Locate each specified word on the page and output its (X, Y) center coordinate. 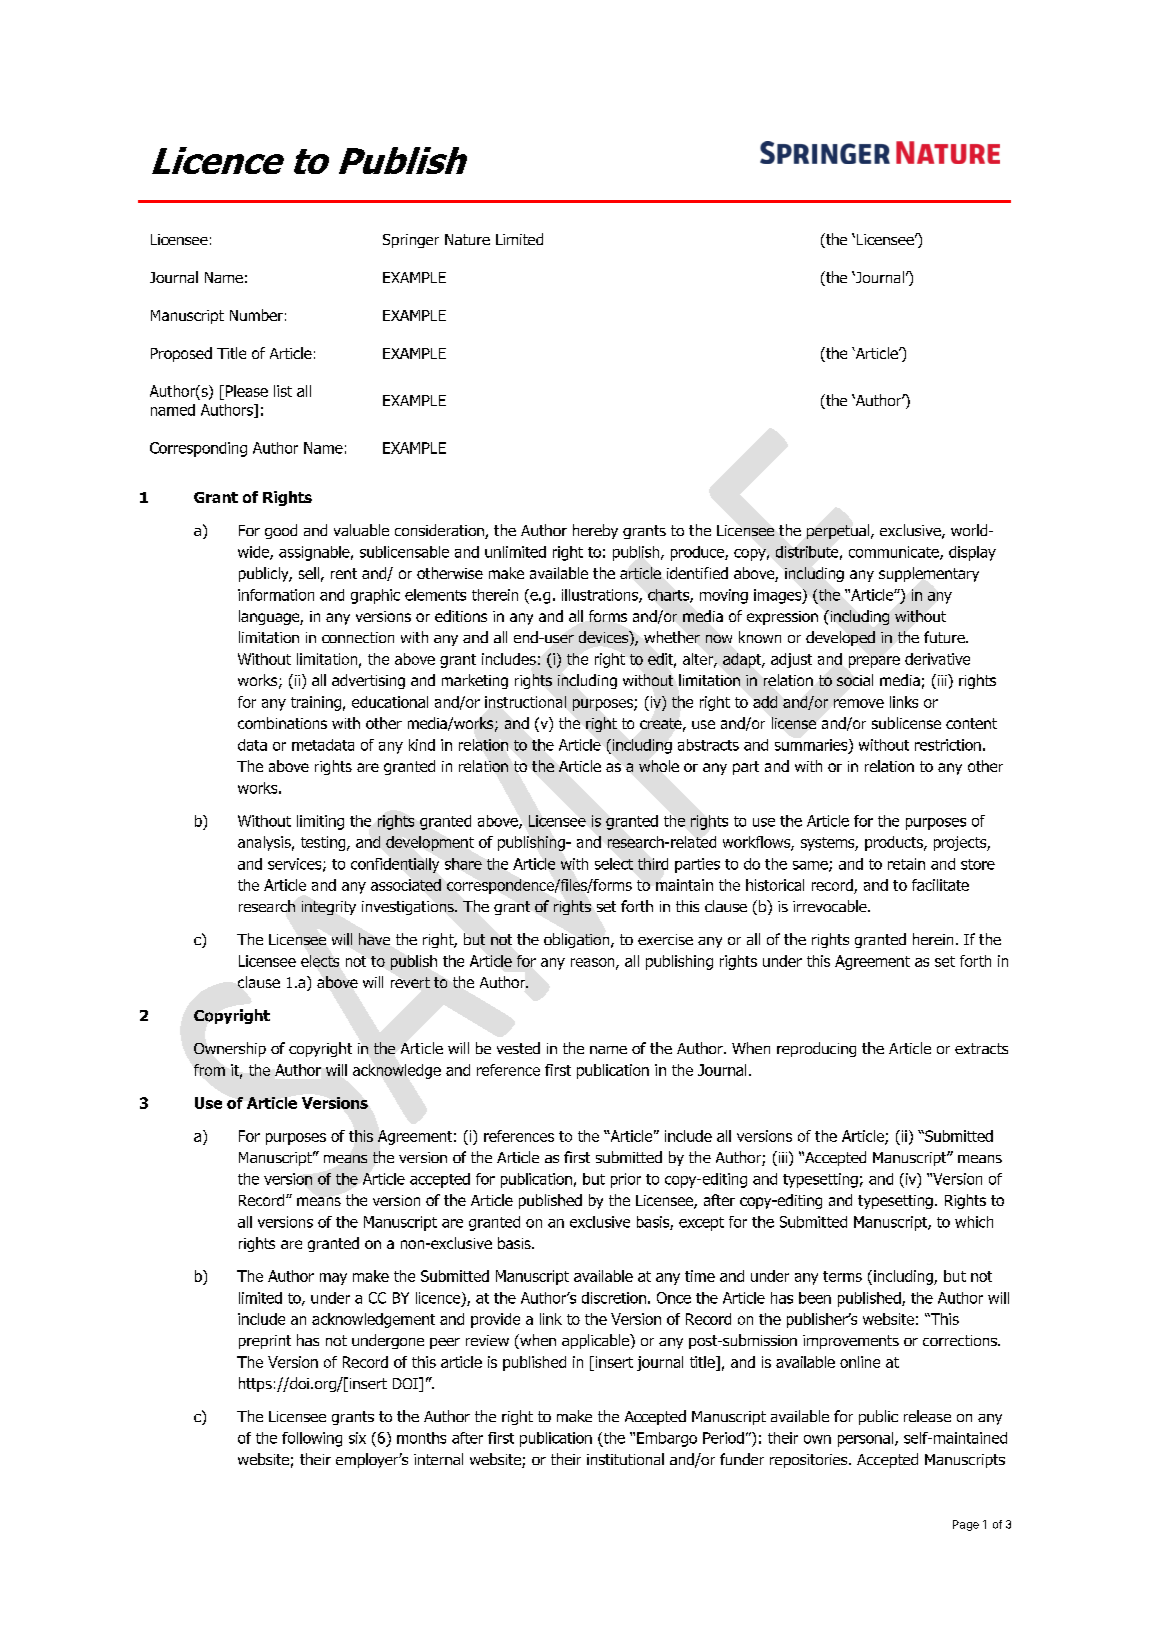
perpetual (839, 531)
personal (867, 1439)
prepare (874, 662)
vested (518, 1048)
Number (256, 315)
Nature (467, 239)
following (312, 1439)
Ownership (230, 1049)
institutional (625, 1459)
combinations (282, 723)
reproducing (816, 1049)
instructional (525, 702)
